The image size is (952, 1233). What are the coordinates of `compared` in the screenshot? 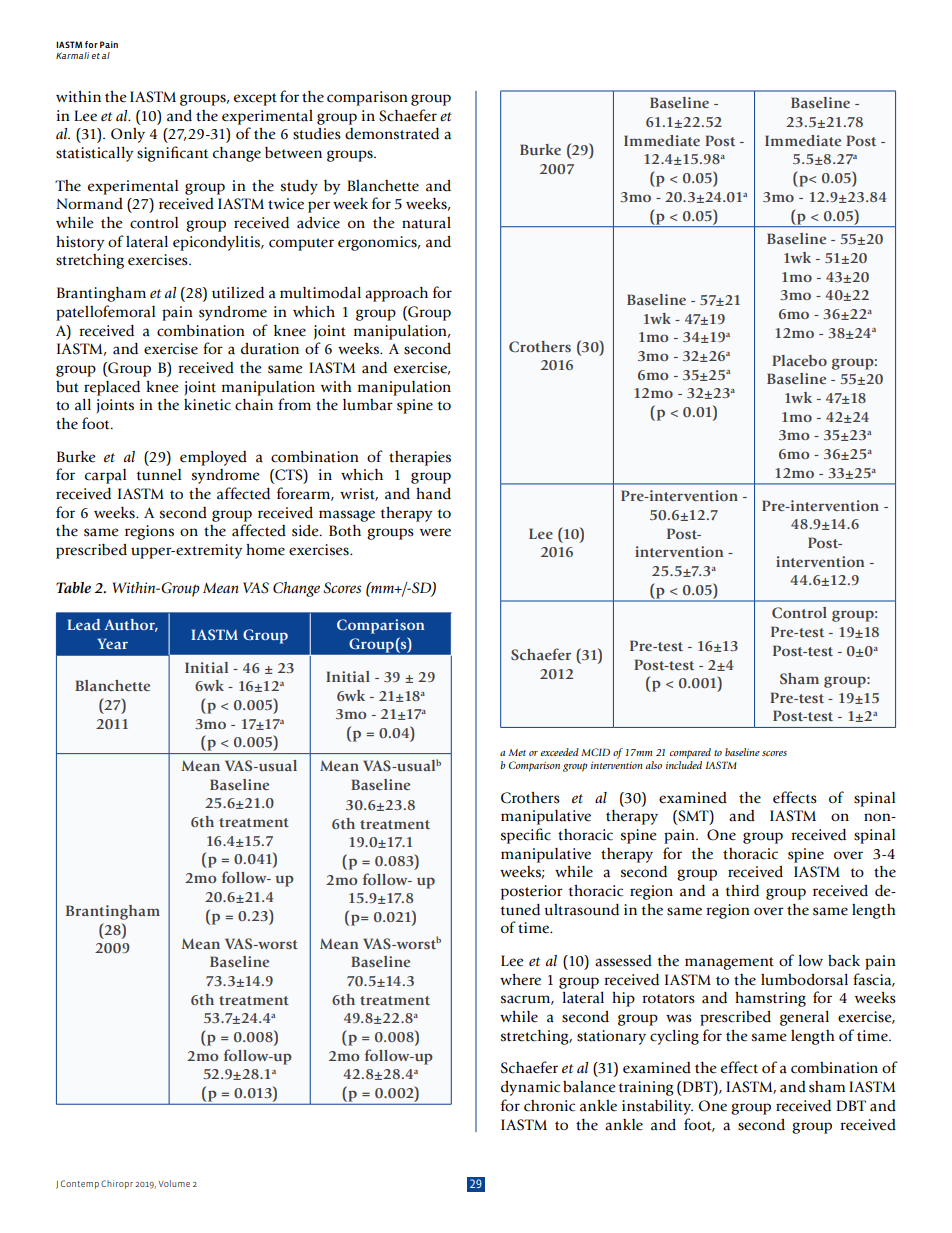 It's located at (690, 753).
